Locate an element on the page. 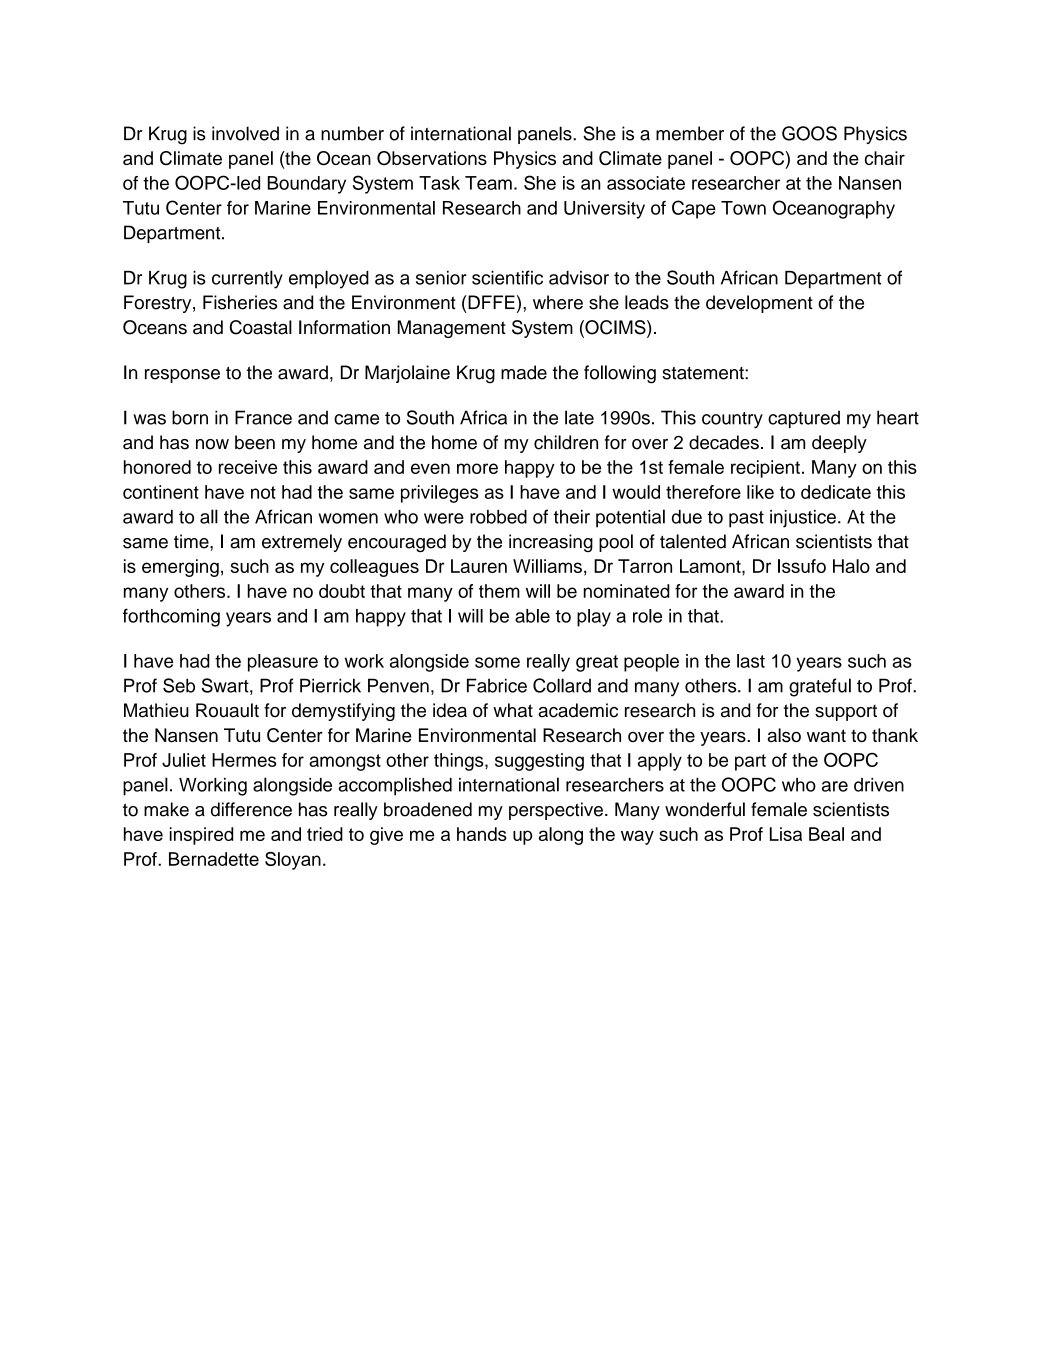  dedicate is located at coordinates (836, 492).
